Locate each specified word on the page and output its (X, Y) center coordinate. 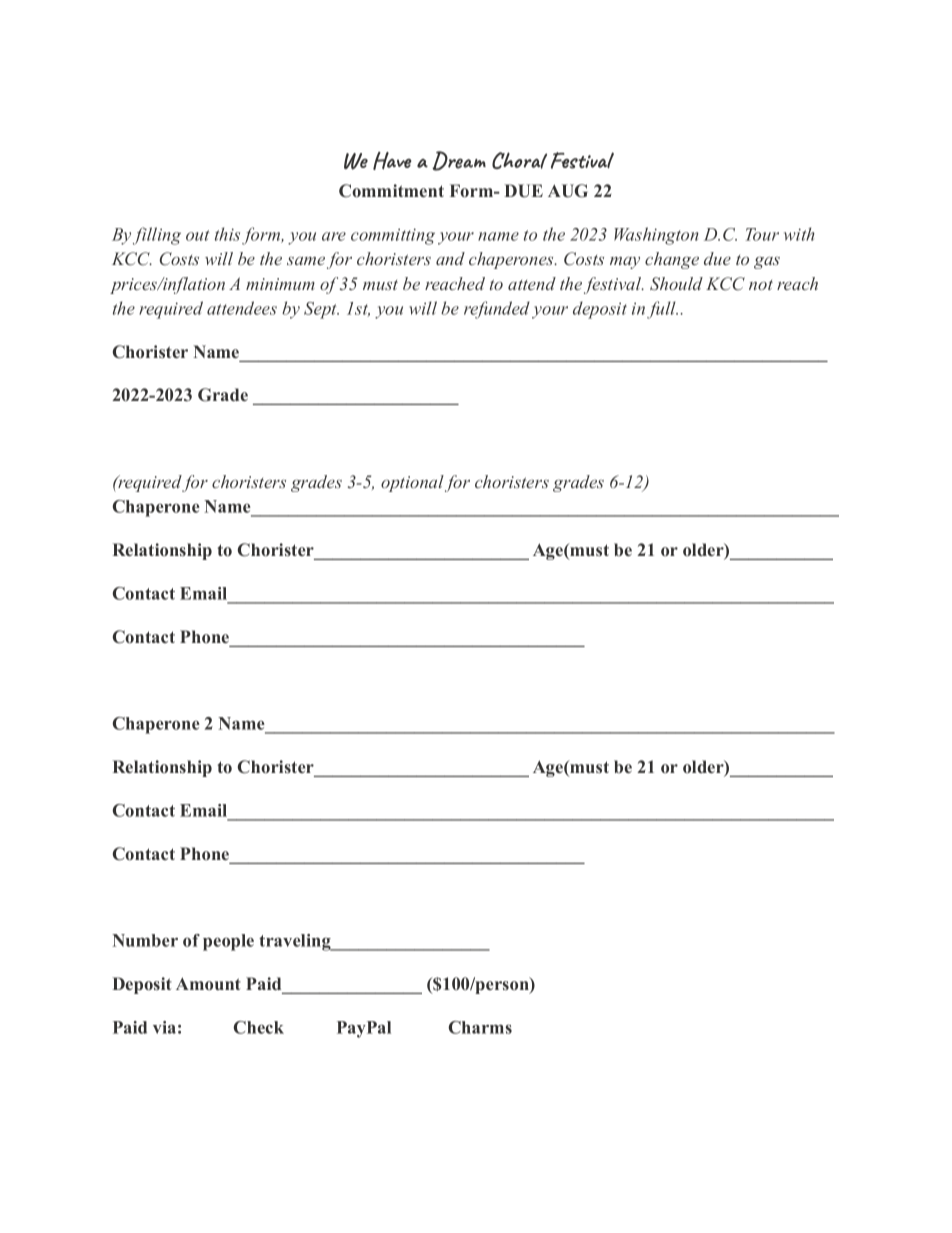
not (761, 285)
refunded (497, 310)
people (228, 942)
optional (412, 483)
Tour (762, 234)
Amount (208, 983)
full (662, 310)
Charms (480, 1027)
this (227, 234)
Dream (459, 161)
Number (145, 940)
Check (258, 1027)
